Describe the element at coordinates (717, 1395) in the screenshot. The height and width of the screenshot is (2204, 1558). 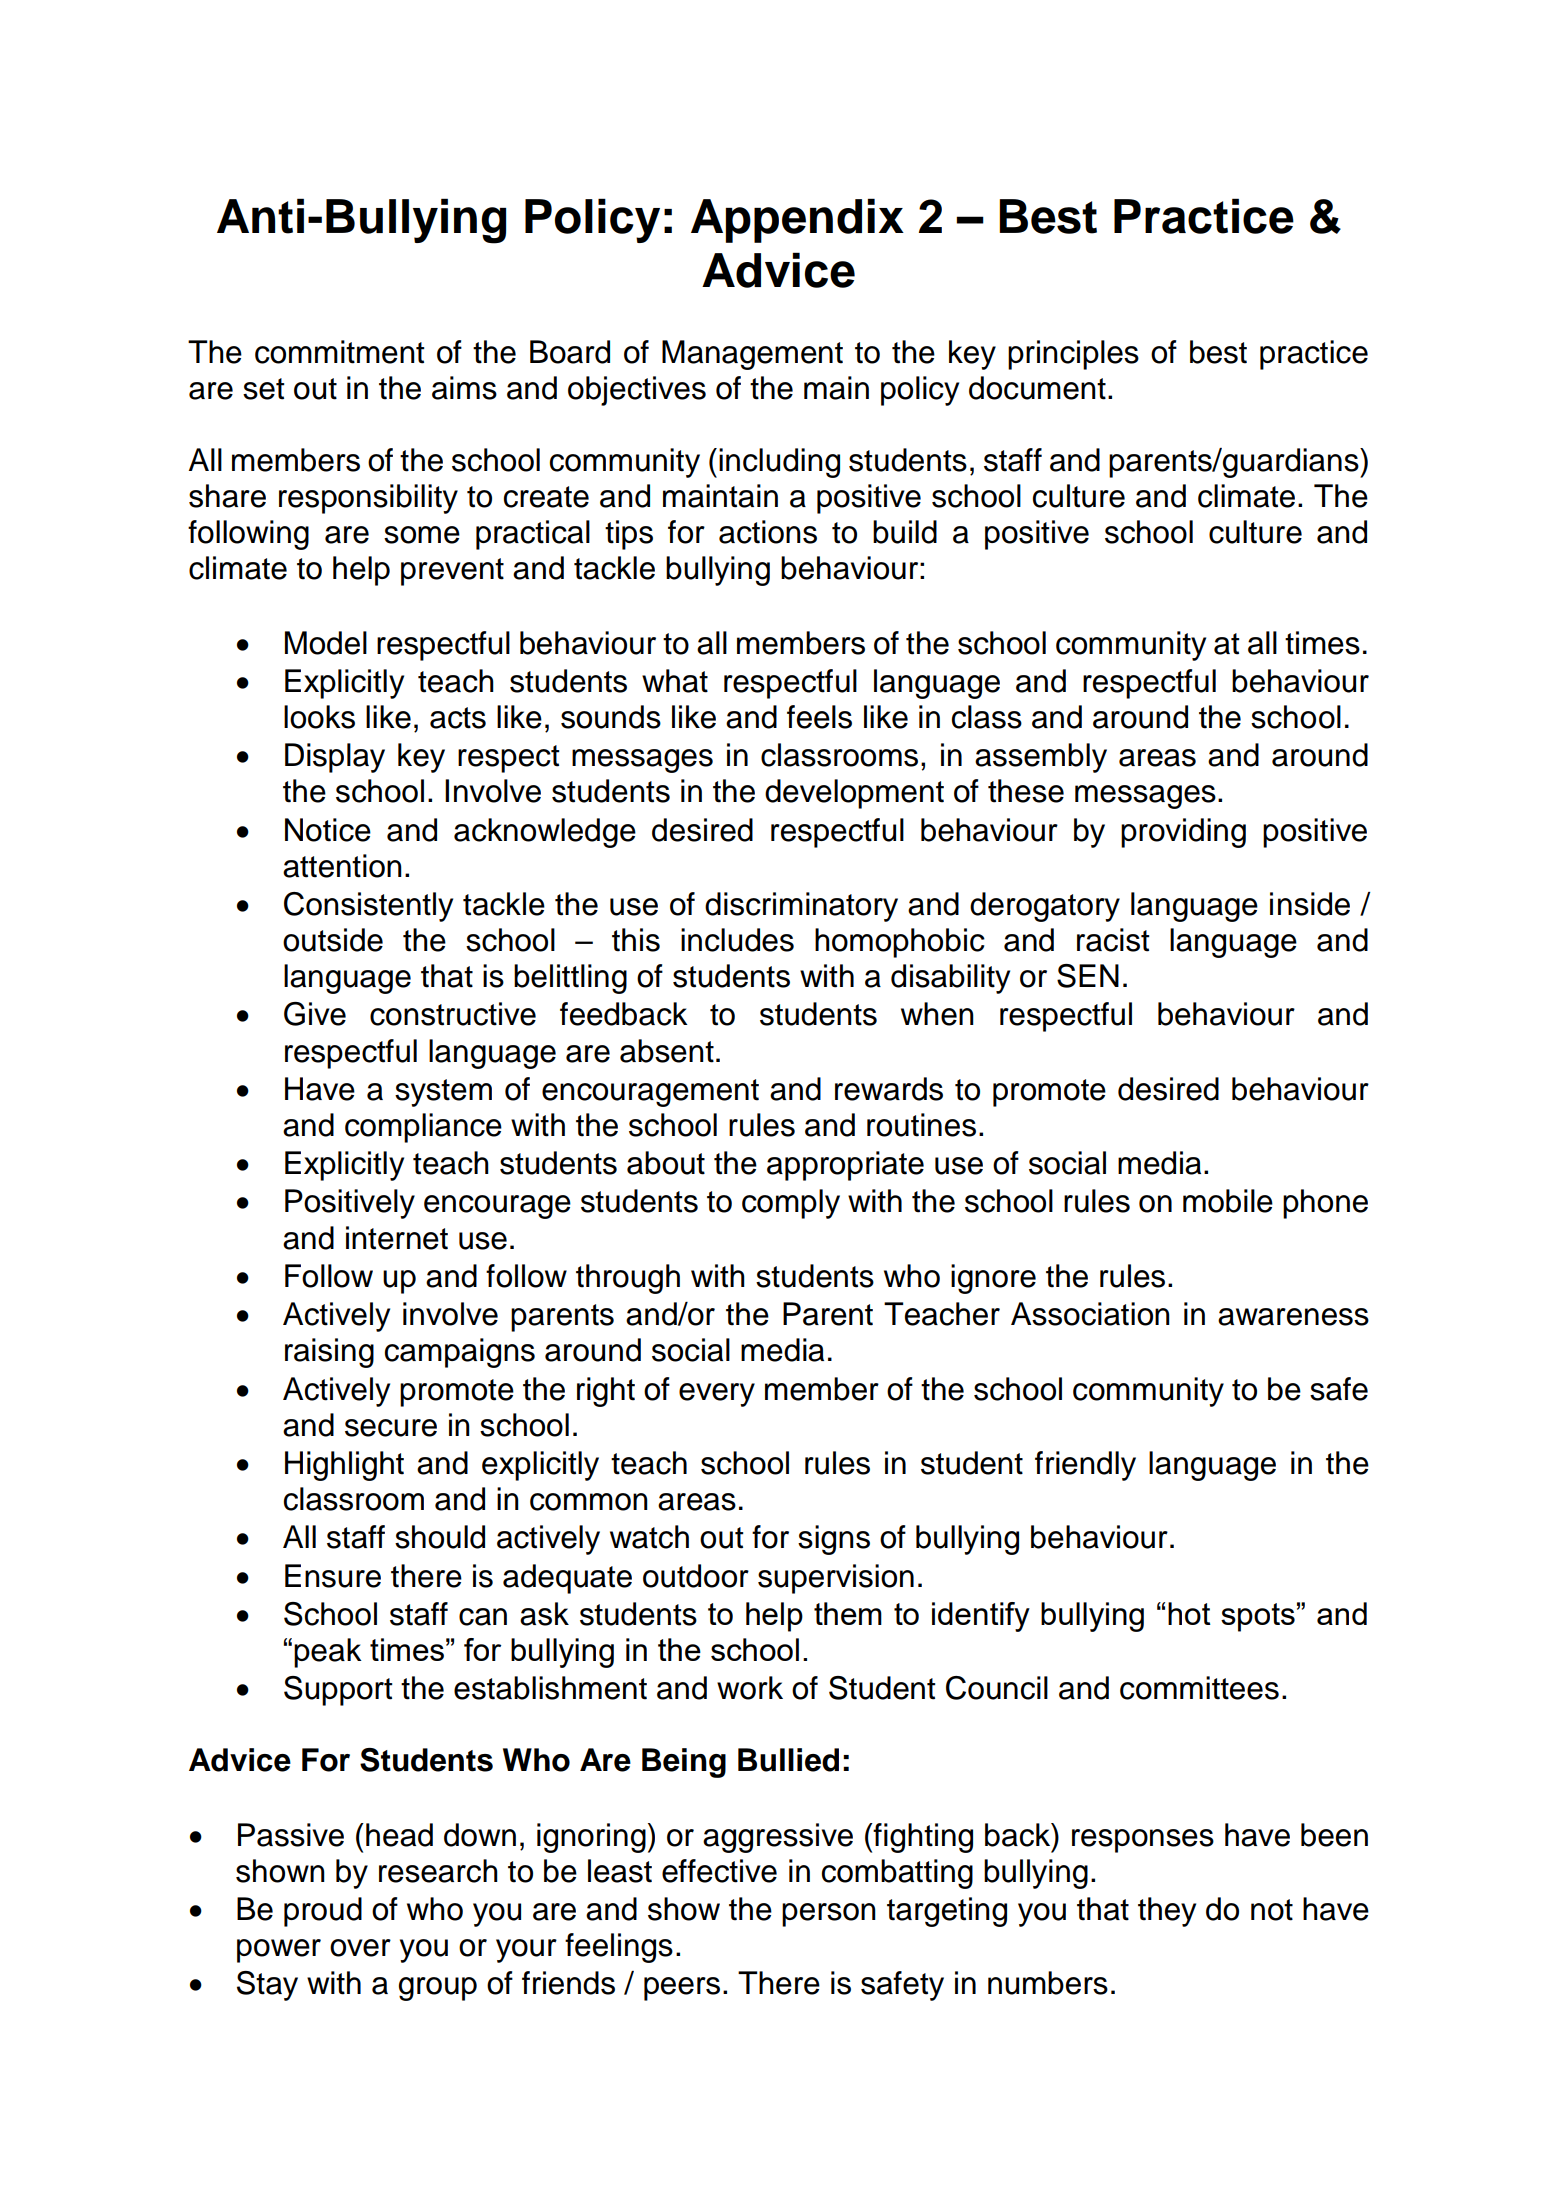
I see `every` at that location.
